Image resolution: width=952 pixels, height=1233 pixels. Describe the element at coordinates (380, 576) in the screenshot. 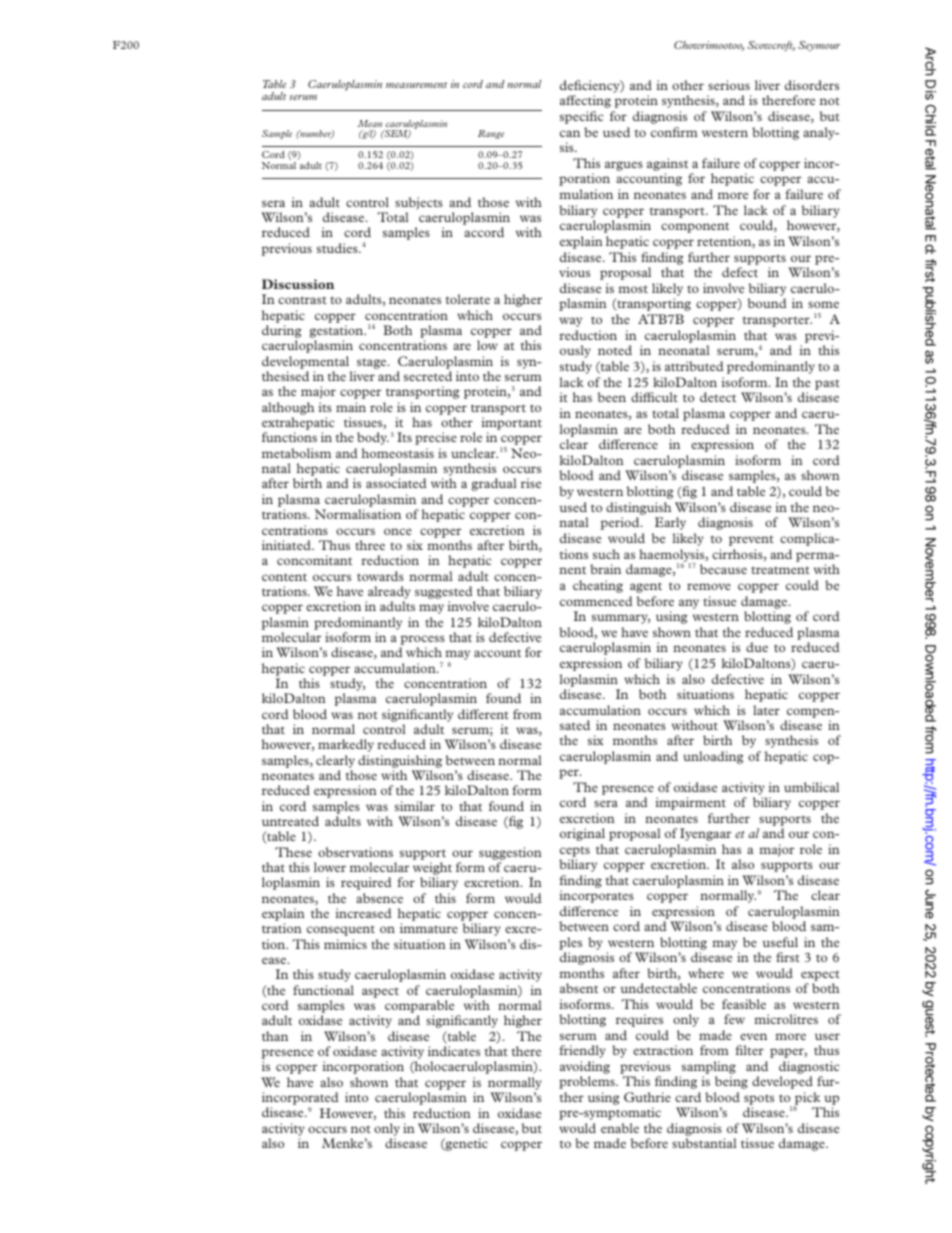

I see `towards` at that location.
